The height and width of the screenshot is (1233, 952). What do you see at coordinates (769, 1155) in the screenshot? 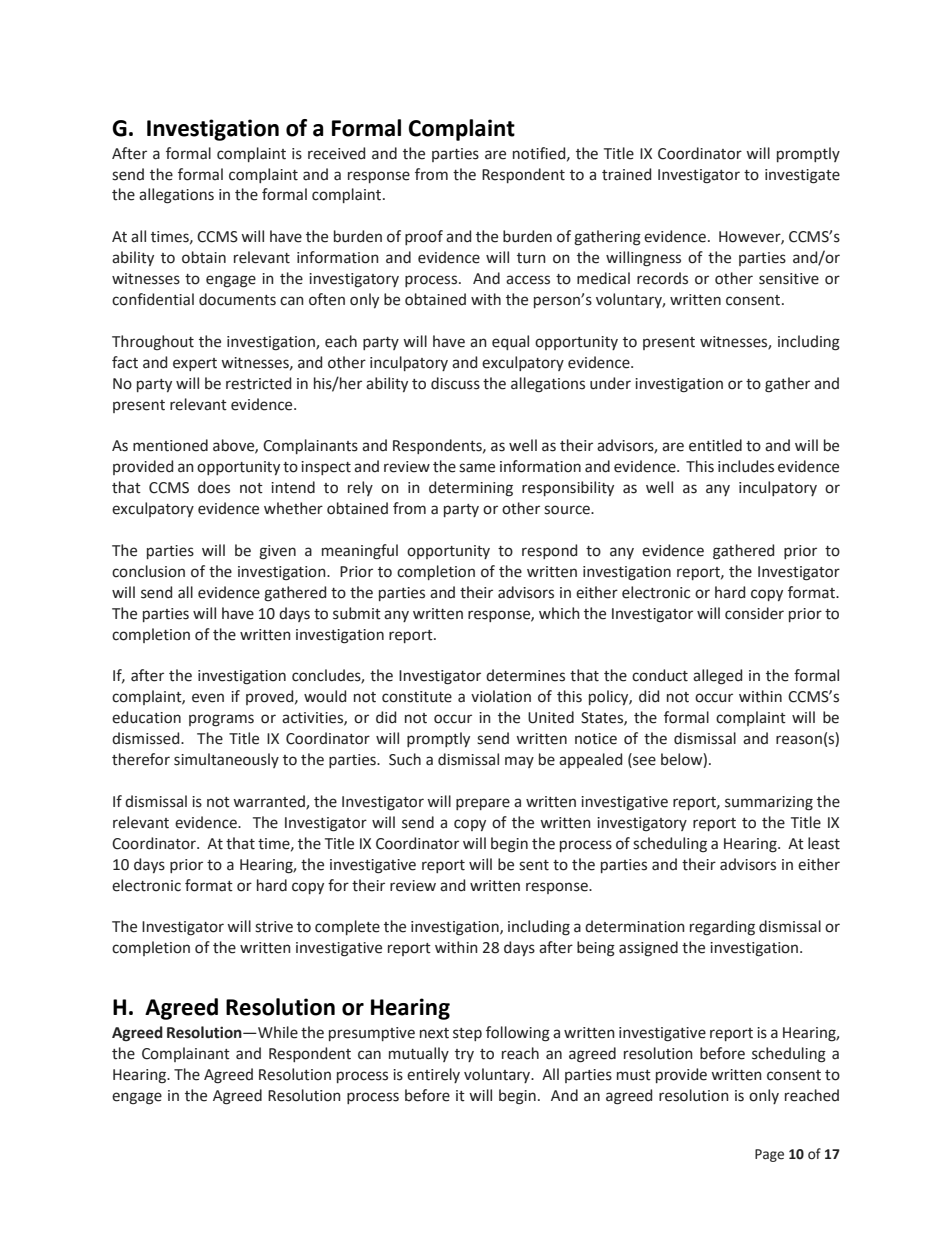
I see `Page` at bounding box center [769, 1155].
